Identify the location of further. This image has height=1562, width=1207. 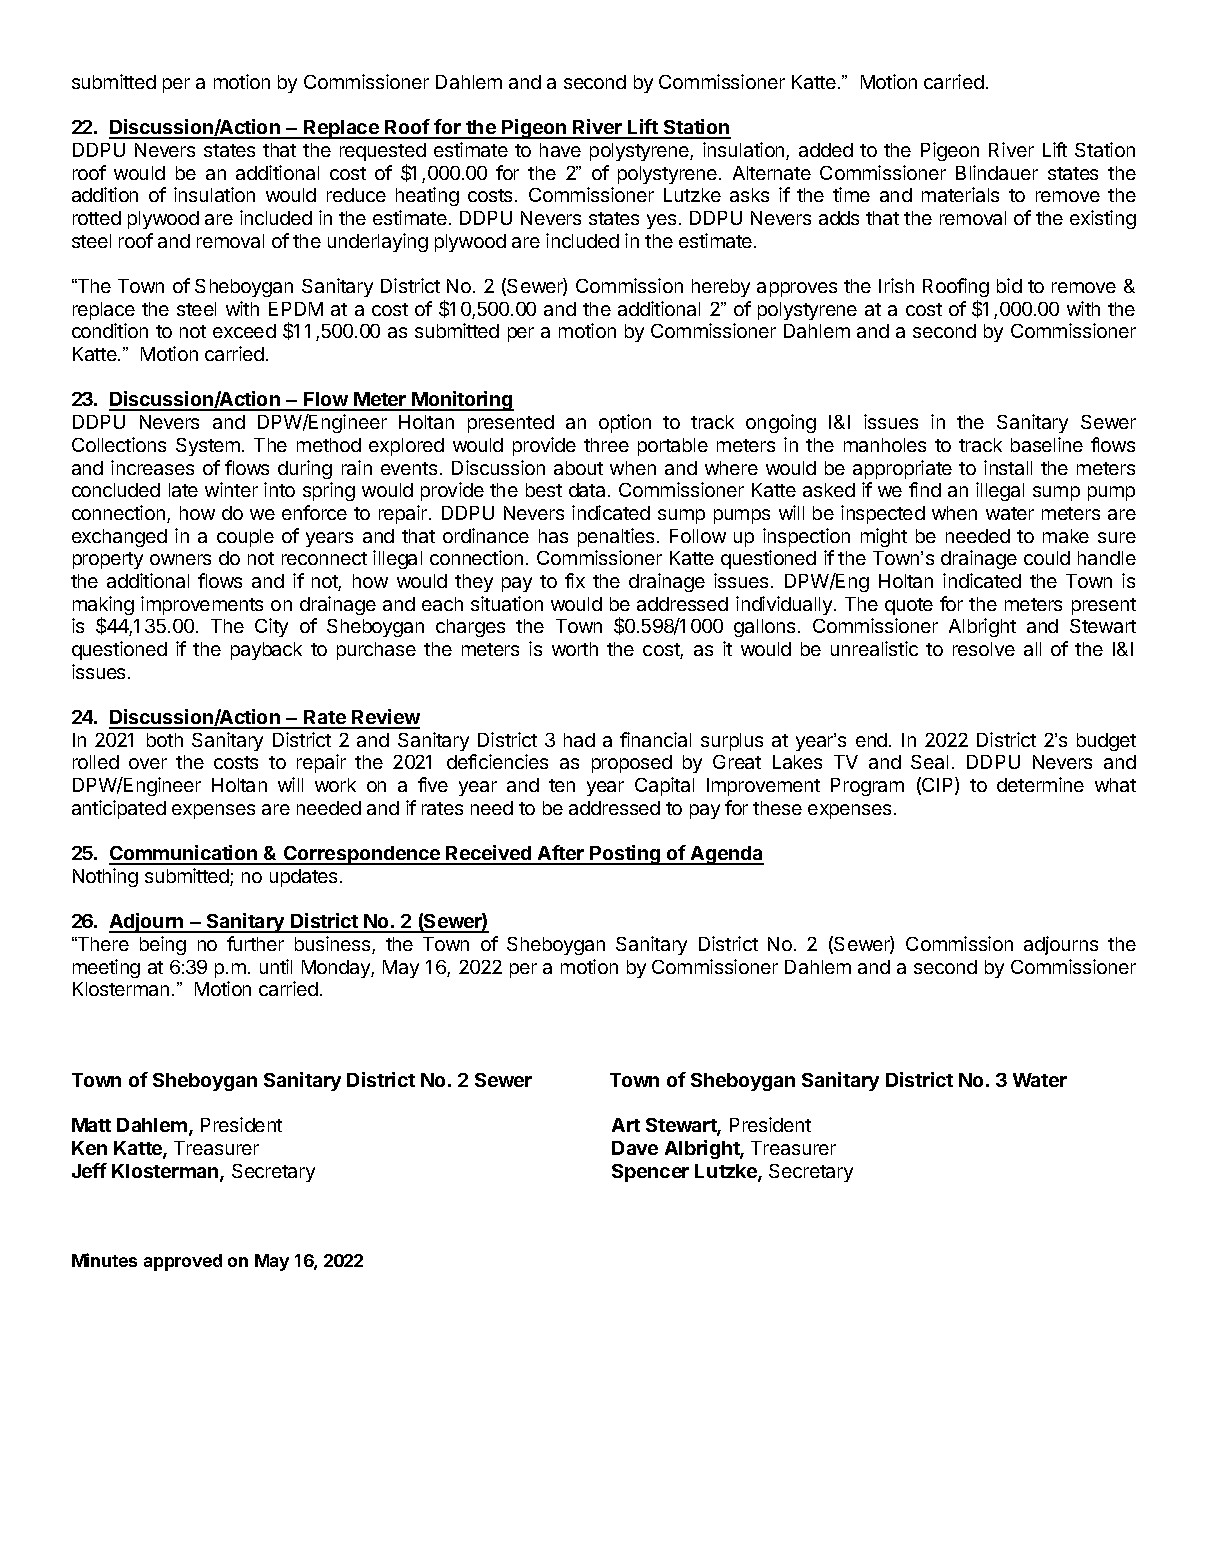
(255, 943).
